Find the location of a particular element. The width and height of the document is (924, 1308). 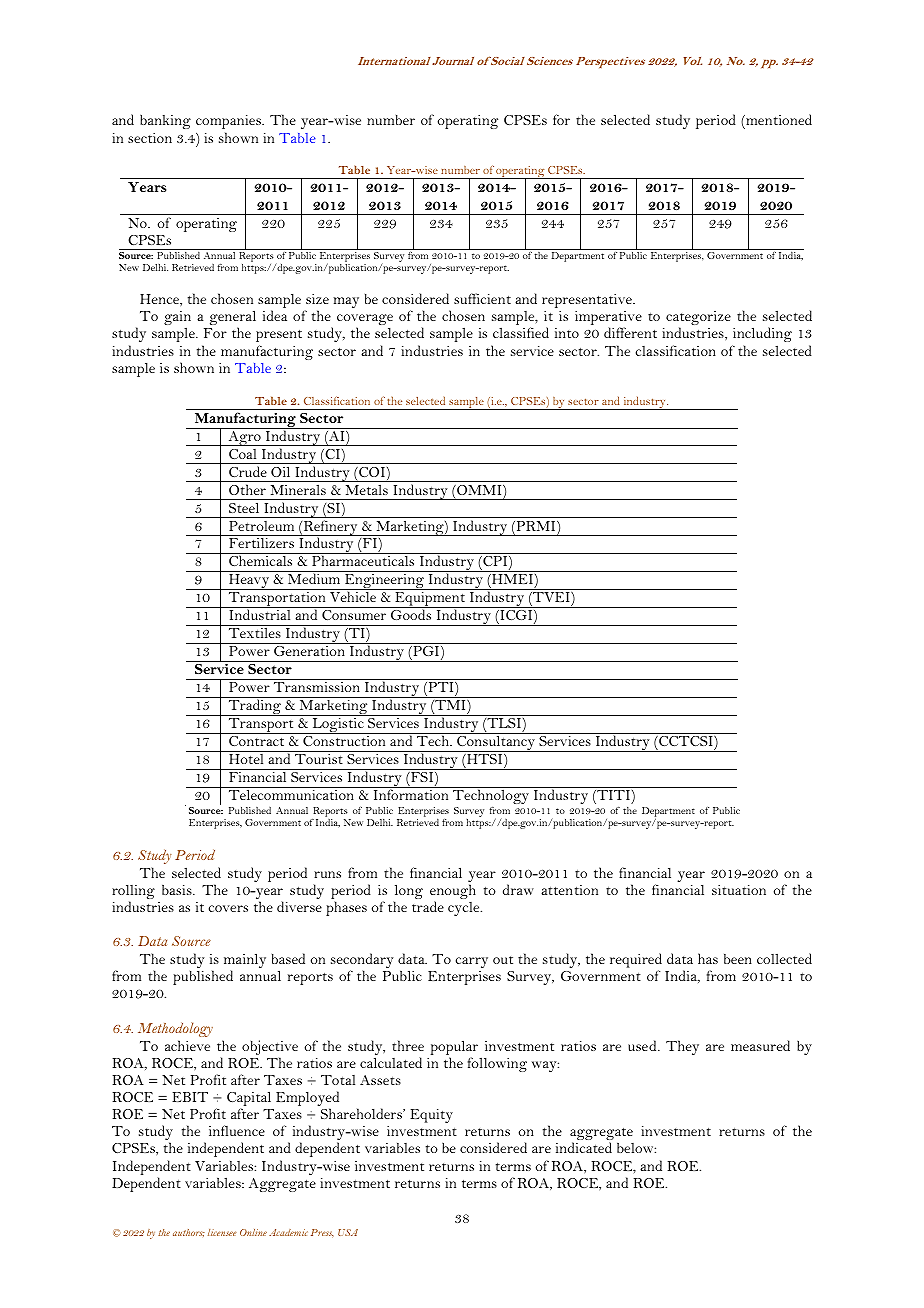

including is located at coordinates (762, 336).
